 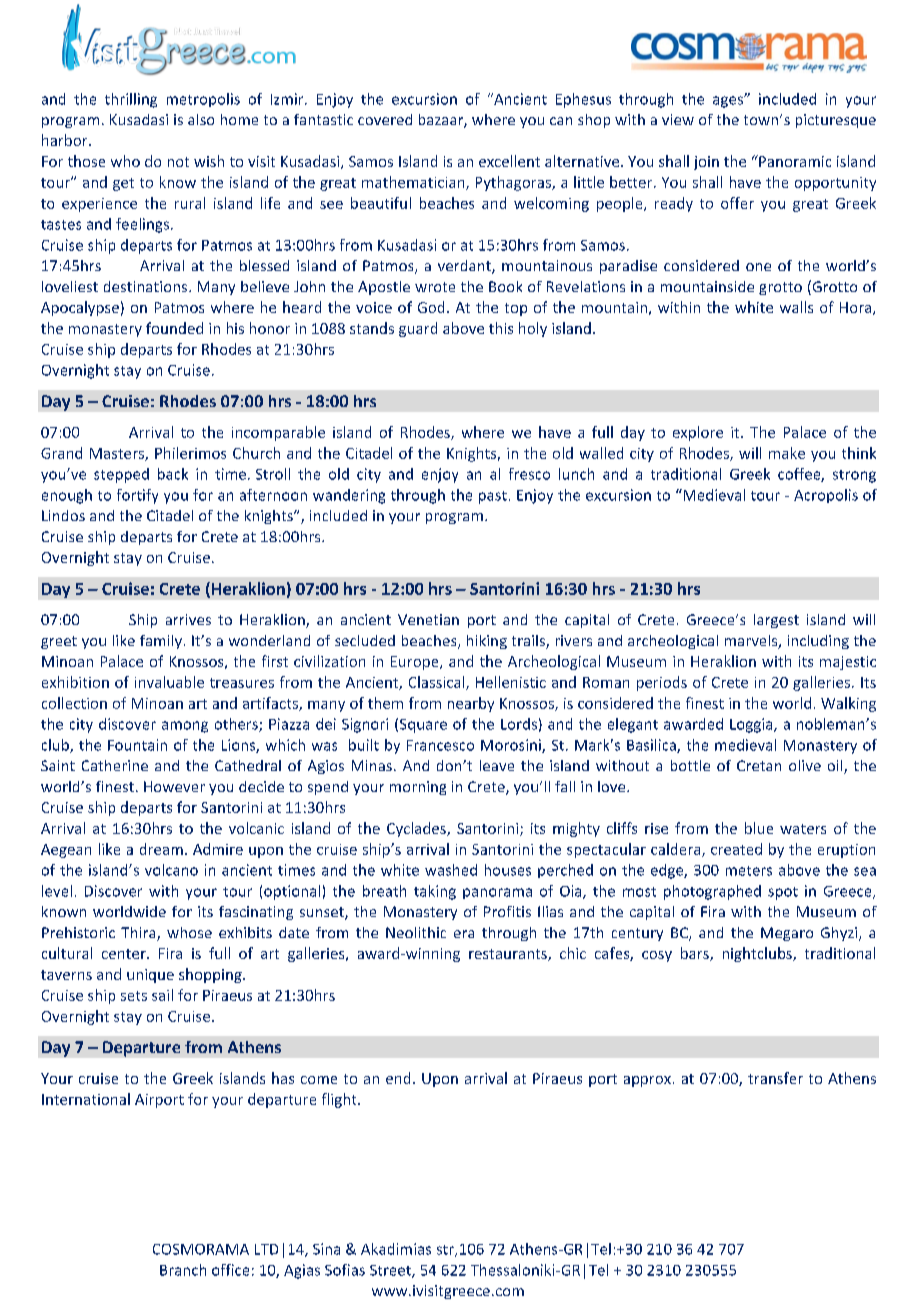 What do you see at coordinates (188, 619) in the screenshot?
I see `arrives` at bounding box center [188, 619].
